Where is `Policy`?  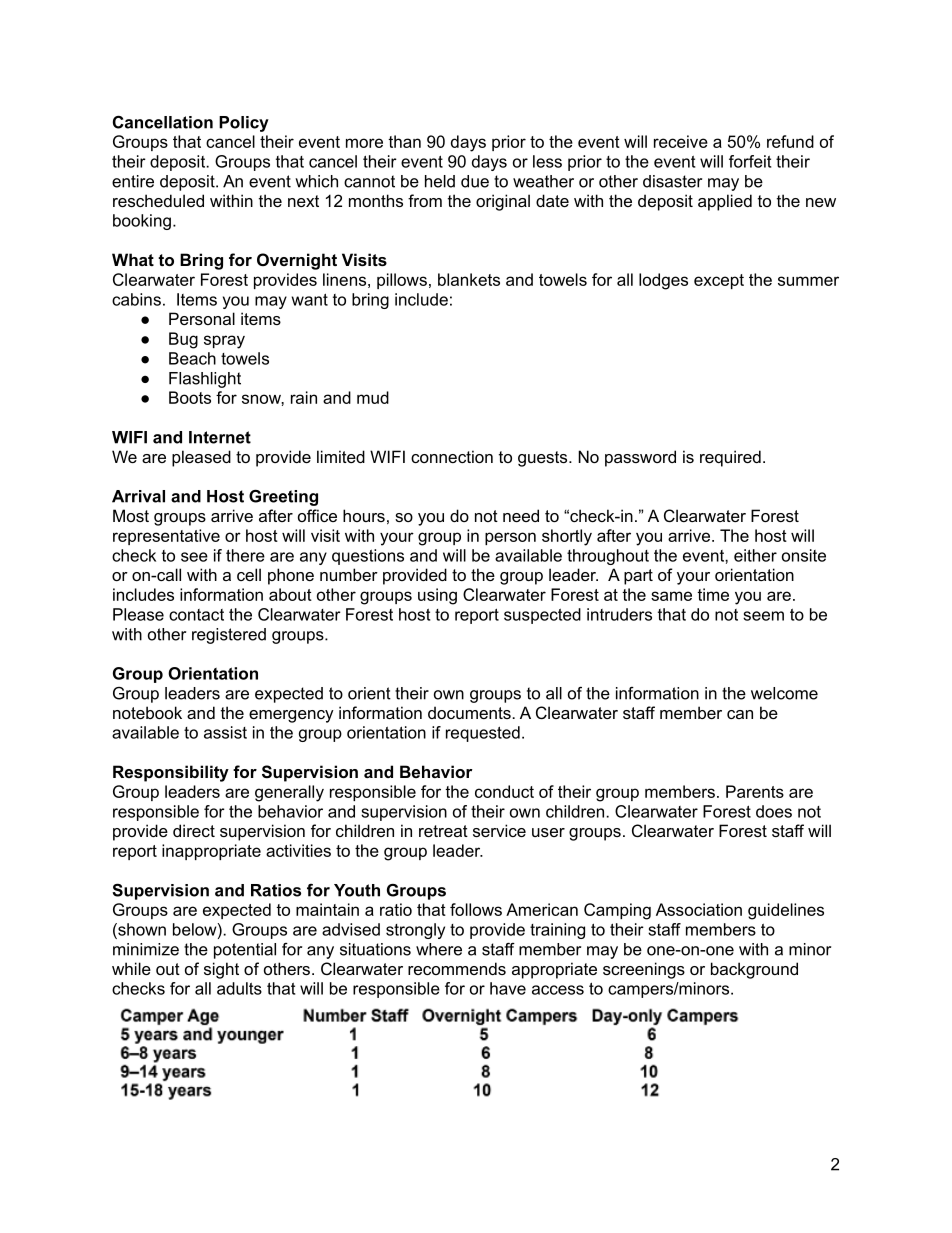
Policy is located at coordinates (244, 124).
